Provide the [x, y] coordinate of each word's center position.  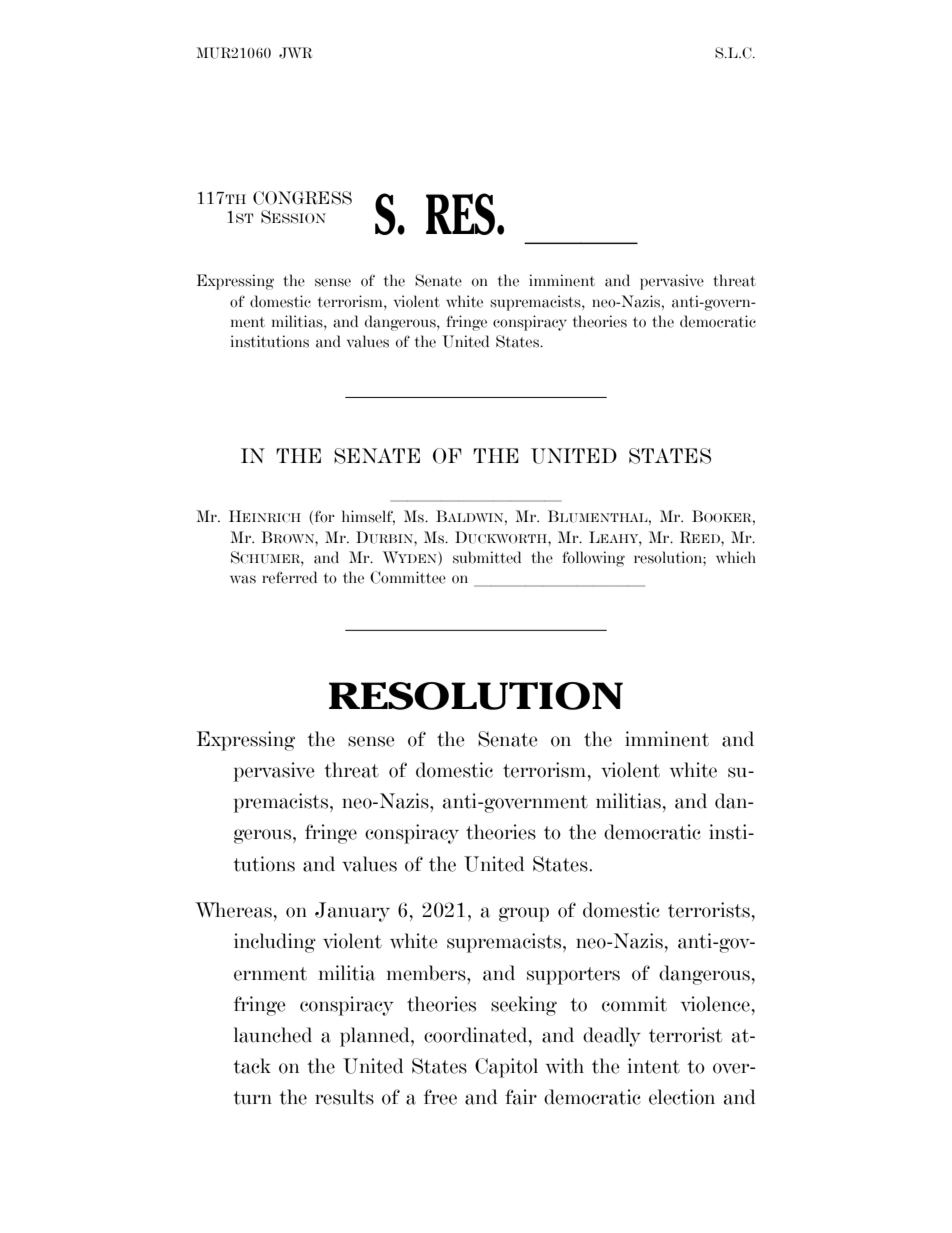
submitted [487, 557]
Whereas [233, 910]
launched [273, 1035]
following [593, 559]
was [243, 579]
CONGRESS [302, 198]
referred [289, 577]
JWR [295, 53]
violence [715, 1004]
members [427, 973]
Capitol [506, 1068]
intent [654, 1066]
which [736, 557]
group [524, 914]
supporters [573, 976]
